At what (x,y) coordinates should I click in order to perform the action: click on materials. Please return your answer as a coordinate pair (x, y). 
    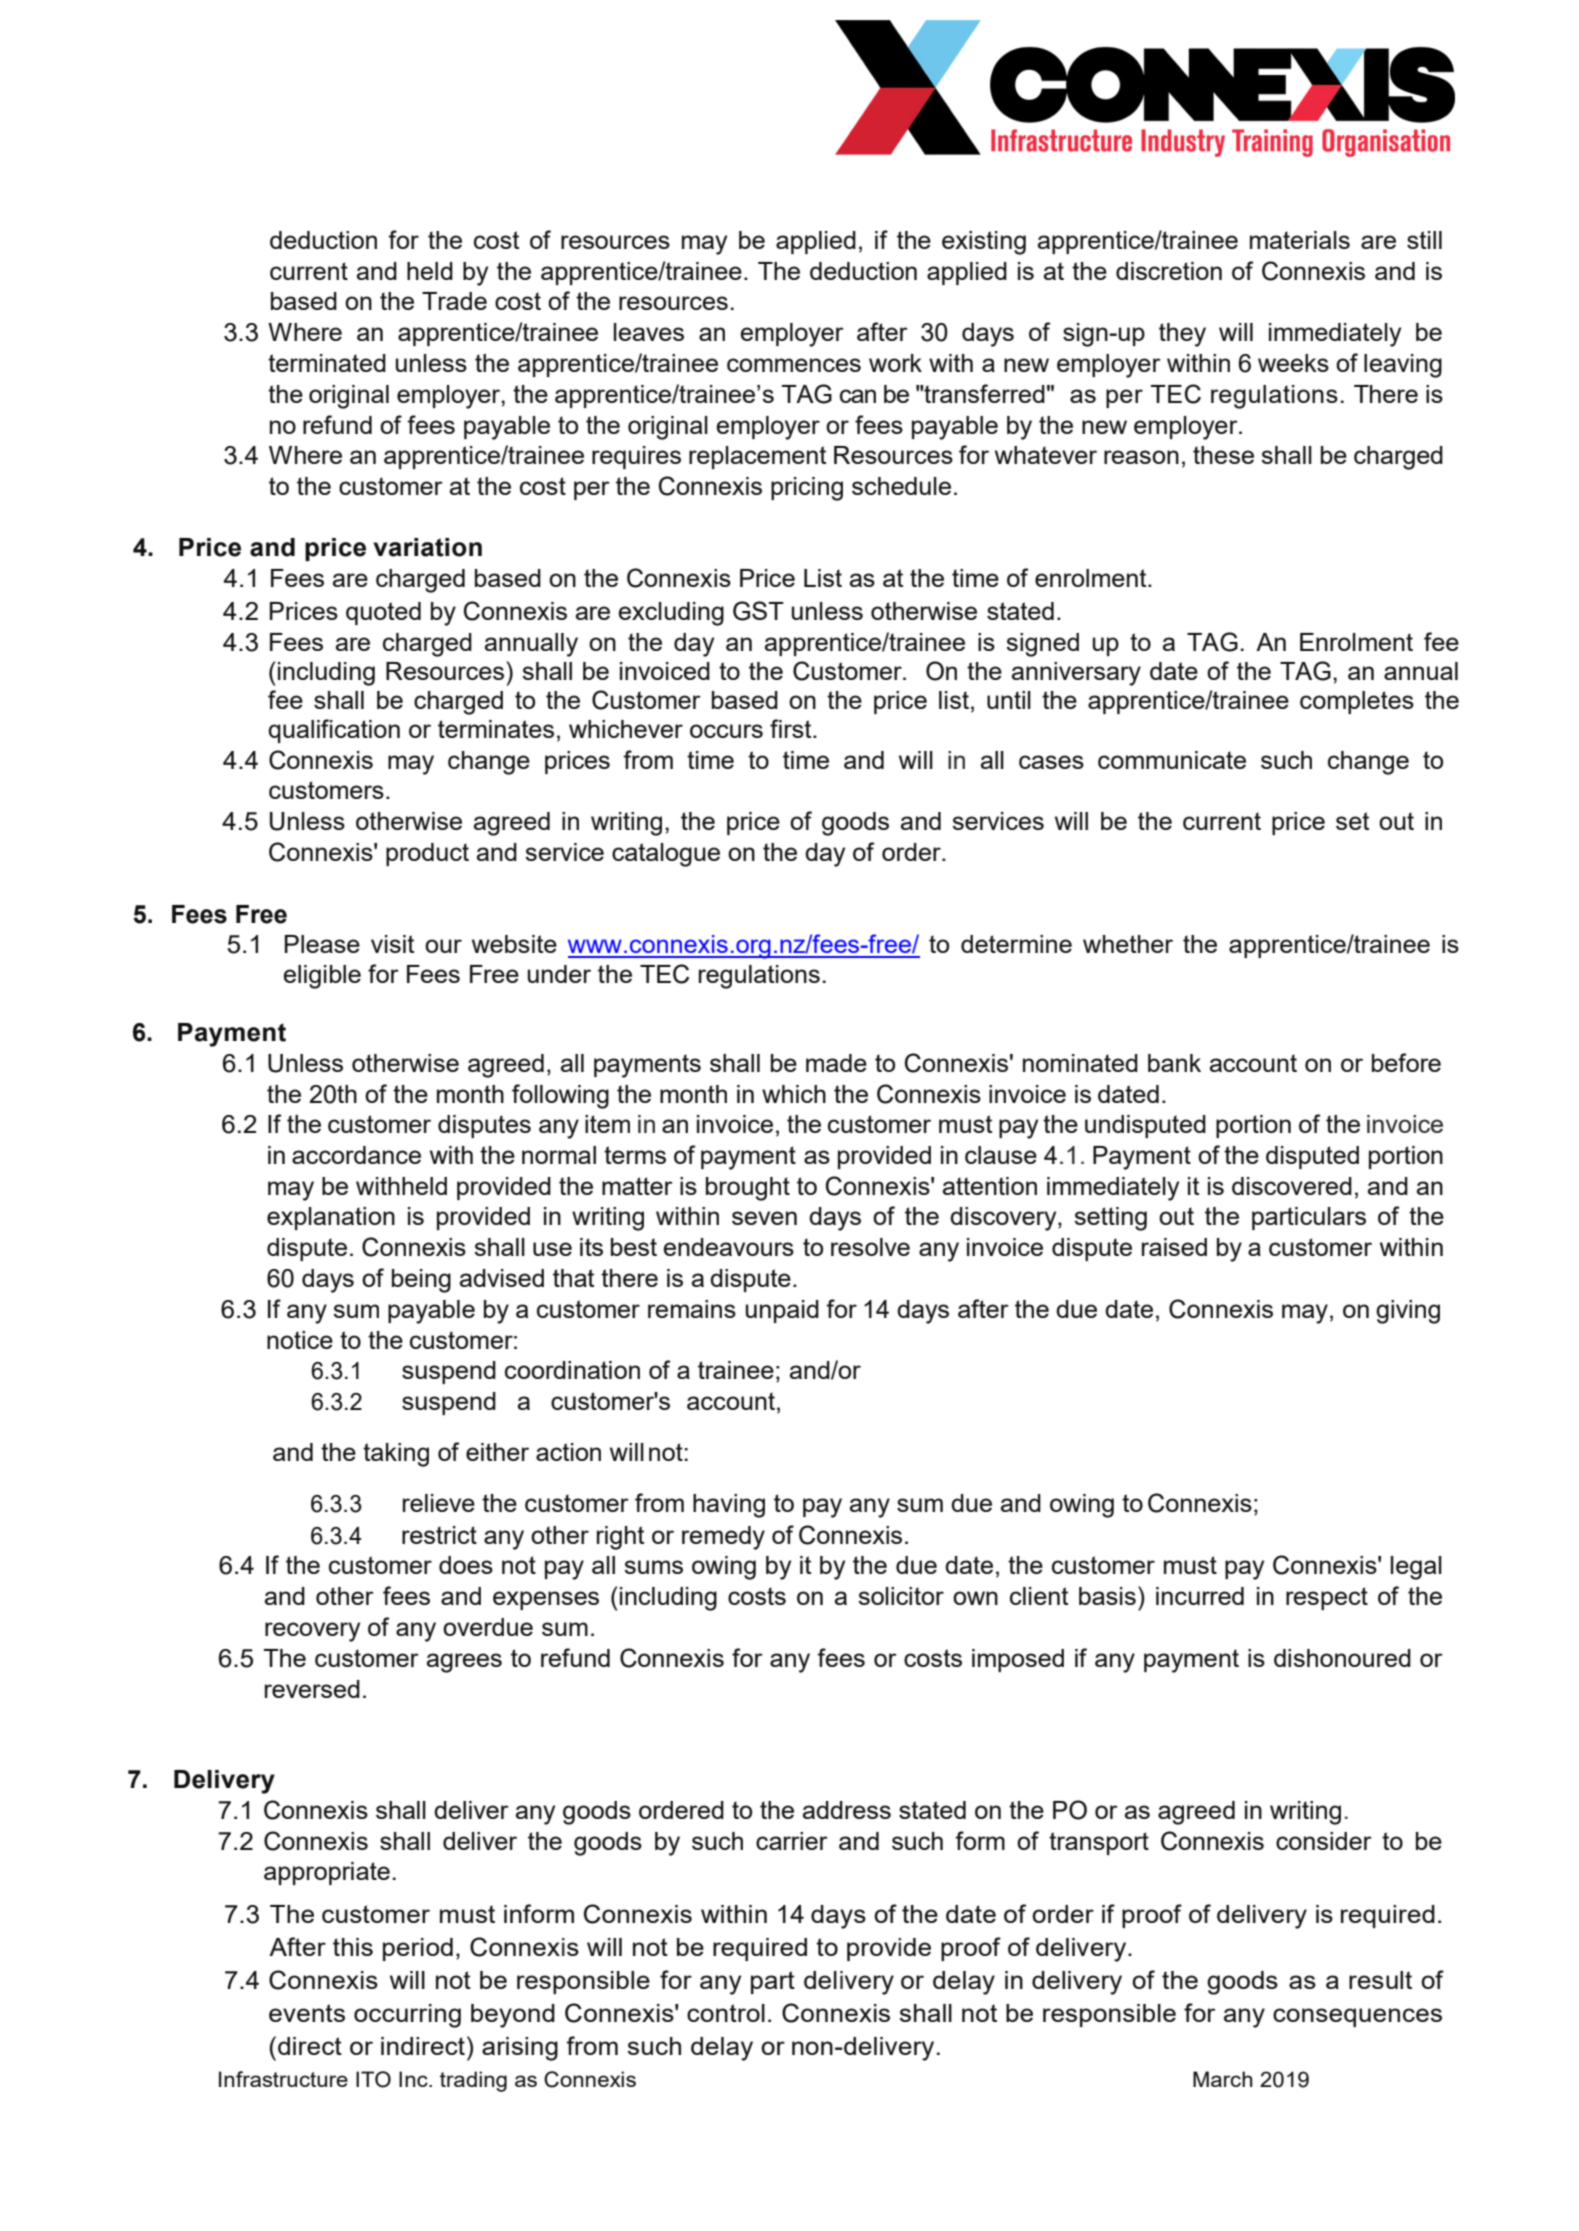
    Looking at the image, I should click on (1300, 240).
